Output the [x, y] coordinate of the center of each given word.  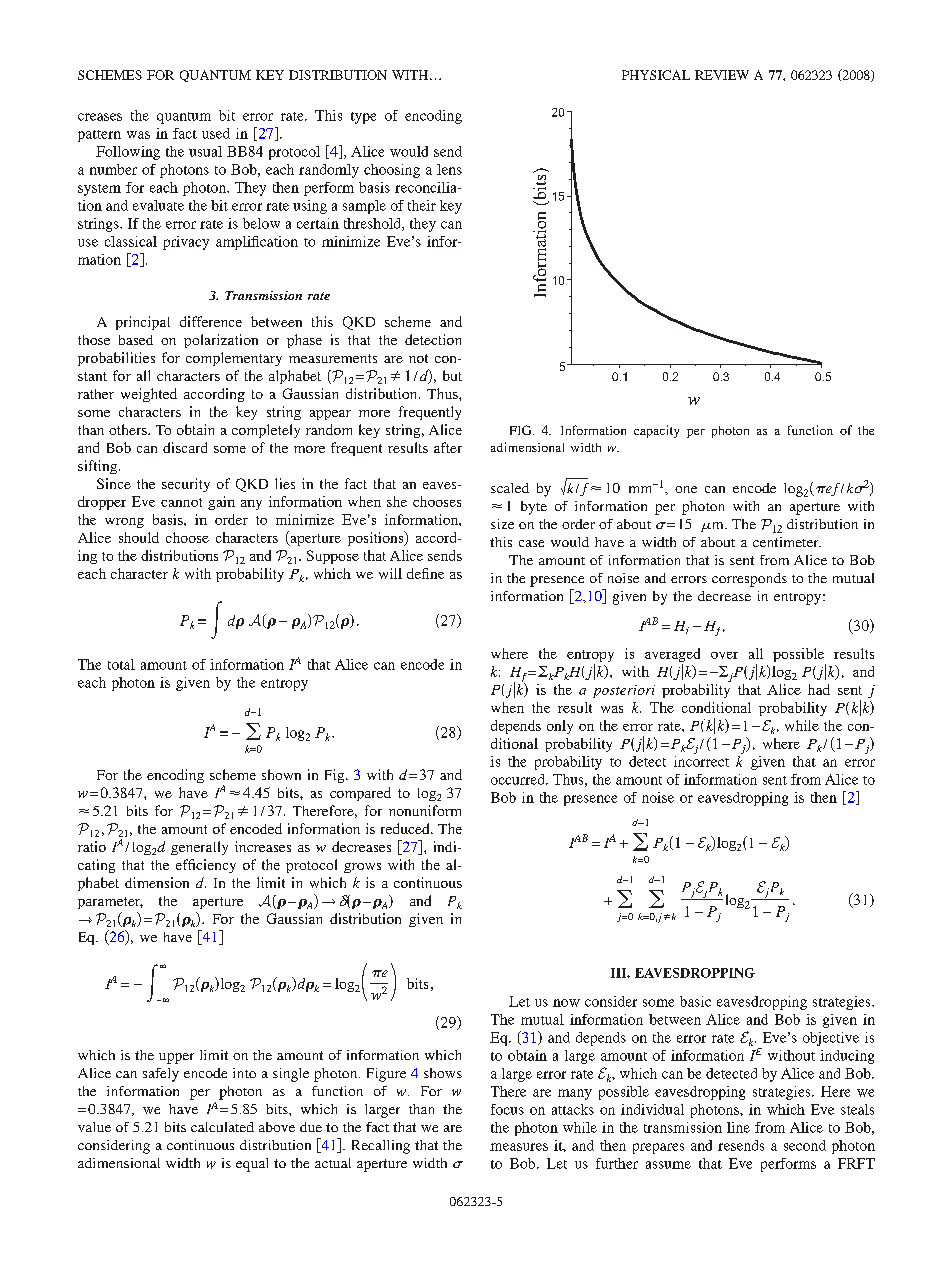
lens [449, 169]
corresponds [749, 580]
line [738, 1127]
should [139, 537]
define [425, 573]
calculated [222, 1127]
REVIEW [722, 75]
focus [507, 1109]
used [216, 133]
